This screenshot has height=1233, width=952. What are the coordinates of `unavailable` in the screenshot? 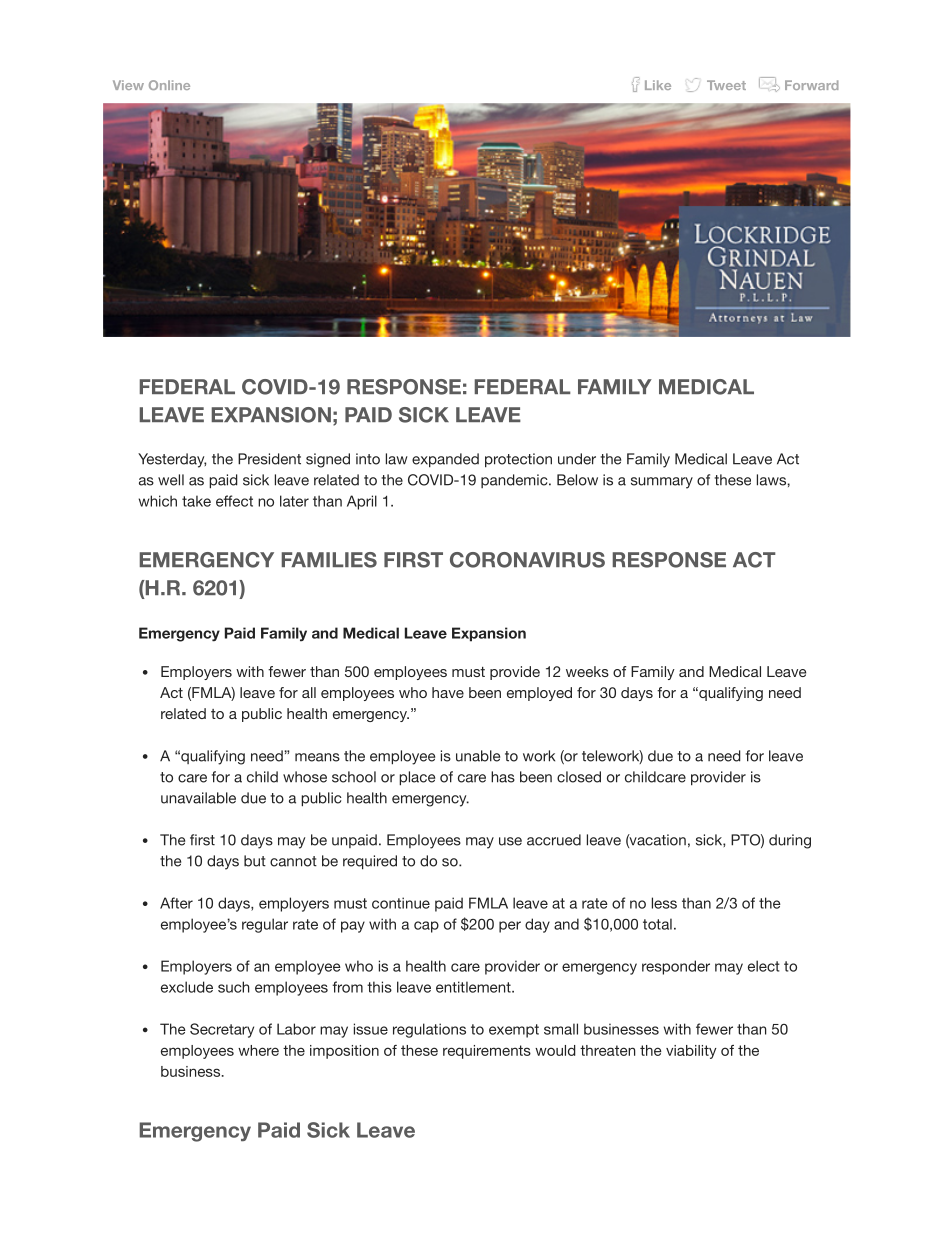 It's located at (198, 798).
